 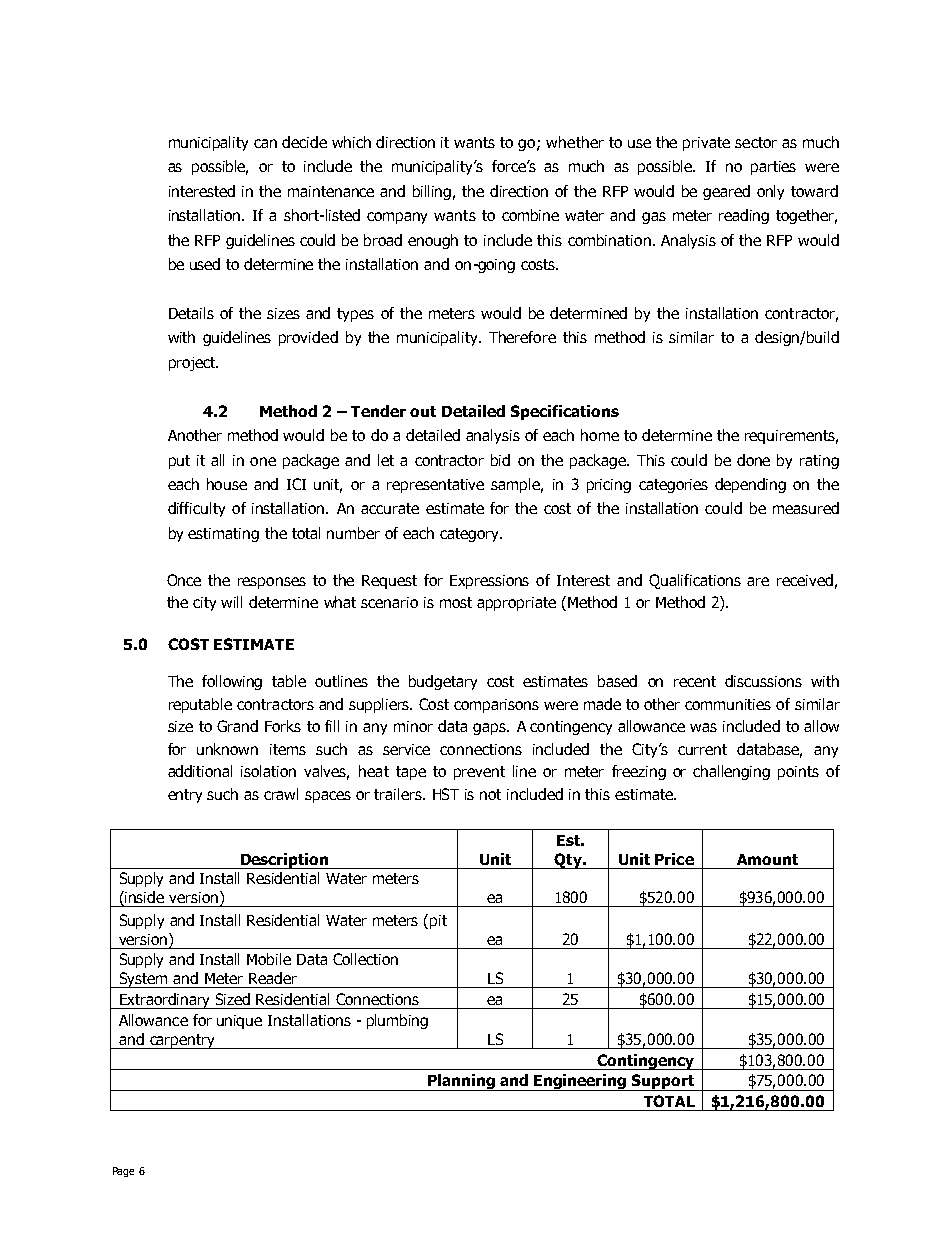 What do you see at coordinates (123, 1172) in the screenshot?
I see `Page` at bounding box center [123, 1172].
